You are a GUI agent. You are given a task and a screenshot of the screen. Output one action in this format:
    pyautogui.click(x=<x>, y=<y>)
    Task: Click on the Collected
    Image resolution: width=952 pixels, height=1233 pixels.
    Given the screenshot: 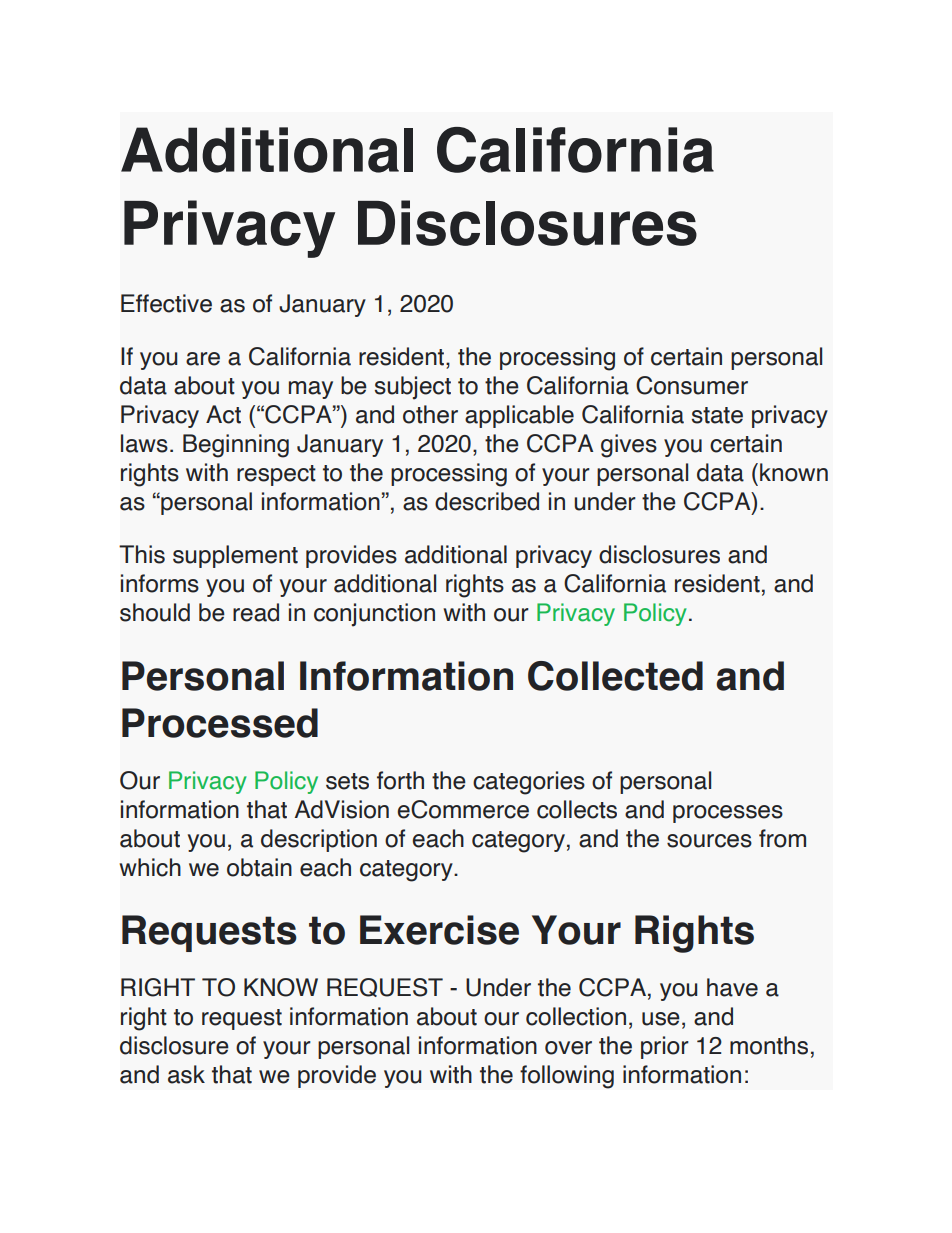 What is the action you would take?
    pyautogui.click(x=615, y=676)
